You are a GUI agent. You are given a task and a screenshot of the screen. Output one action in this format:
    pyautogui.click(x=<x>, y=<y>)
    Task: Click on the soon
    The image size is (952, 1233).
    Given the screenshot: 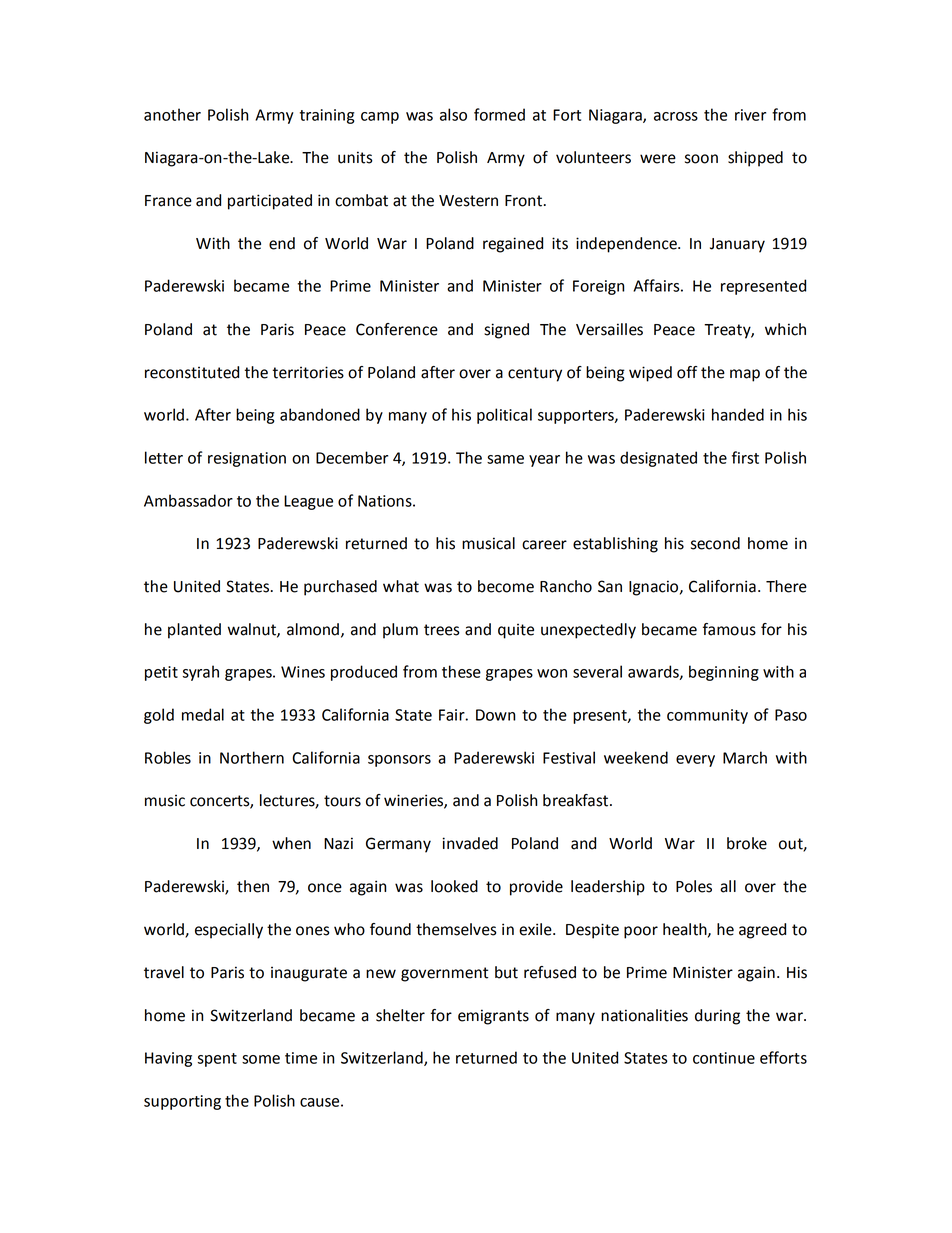 What is the action you would take?
    pyautogui.click(x=701, y=159)
